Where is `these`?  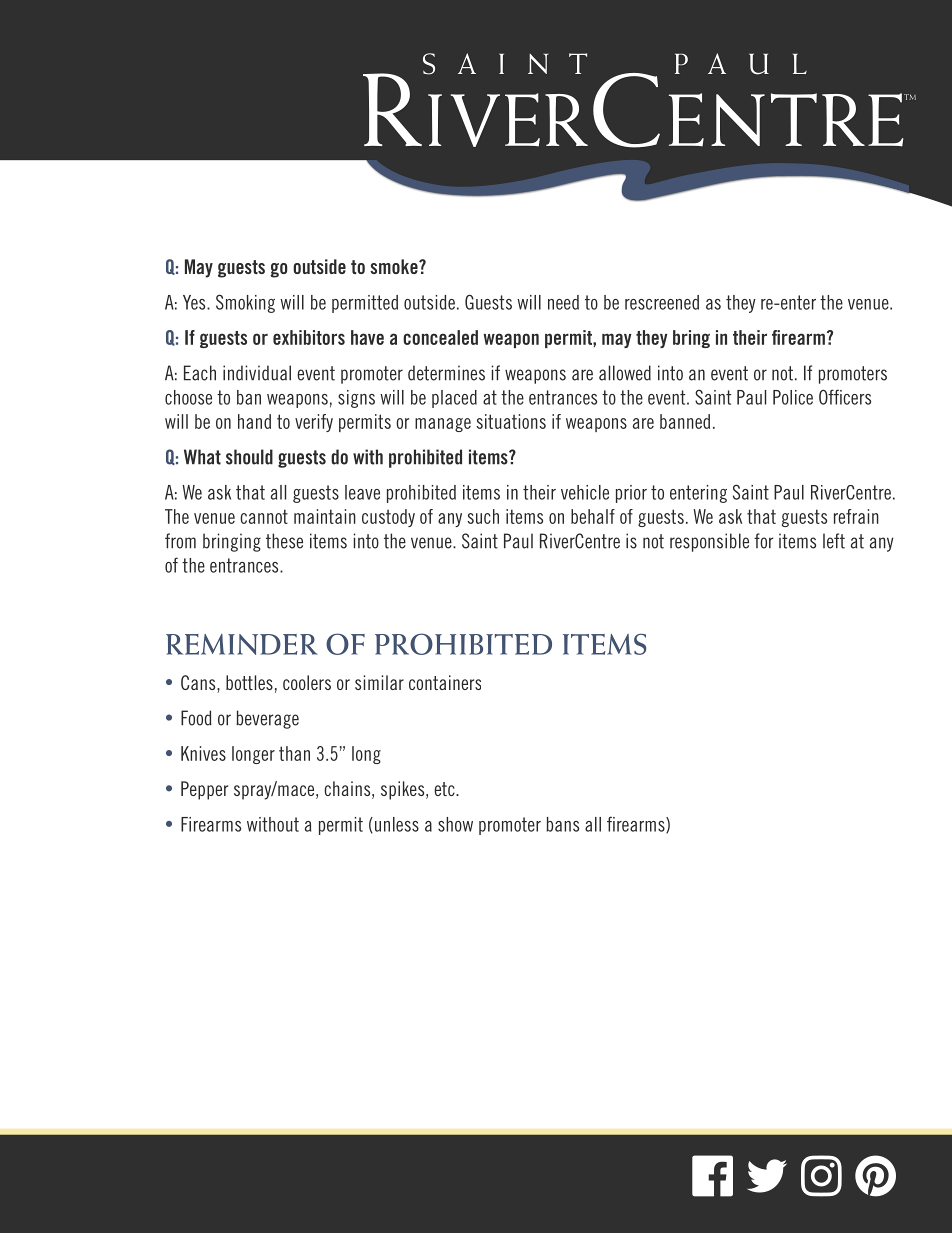 these is located at coordinates (284, 541).
